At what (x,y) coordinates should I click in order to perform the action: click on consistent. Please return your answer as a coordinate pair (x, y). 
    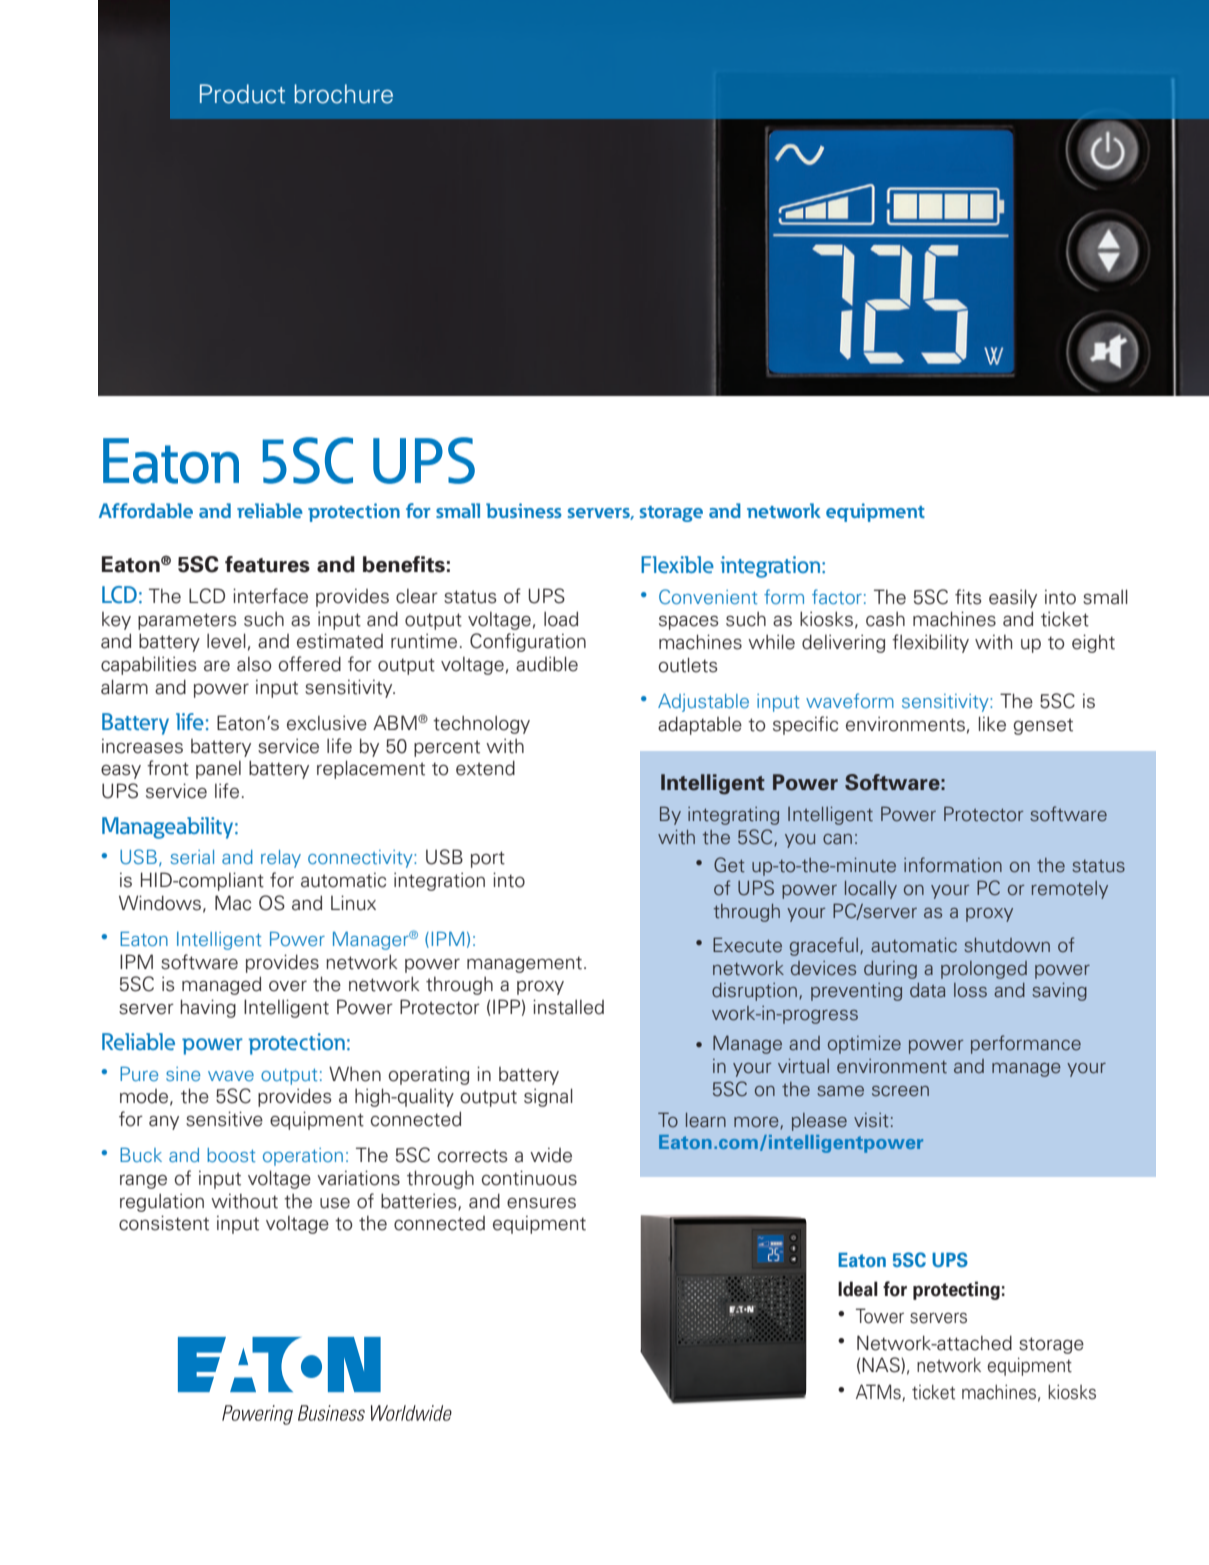
    Looking at the image, I should click on (164, 1223).
